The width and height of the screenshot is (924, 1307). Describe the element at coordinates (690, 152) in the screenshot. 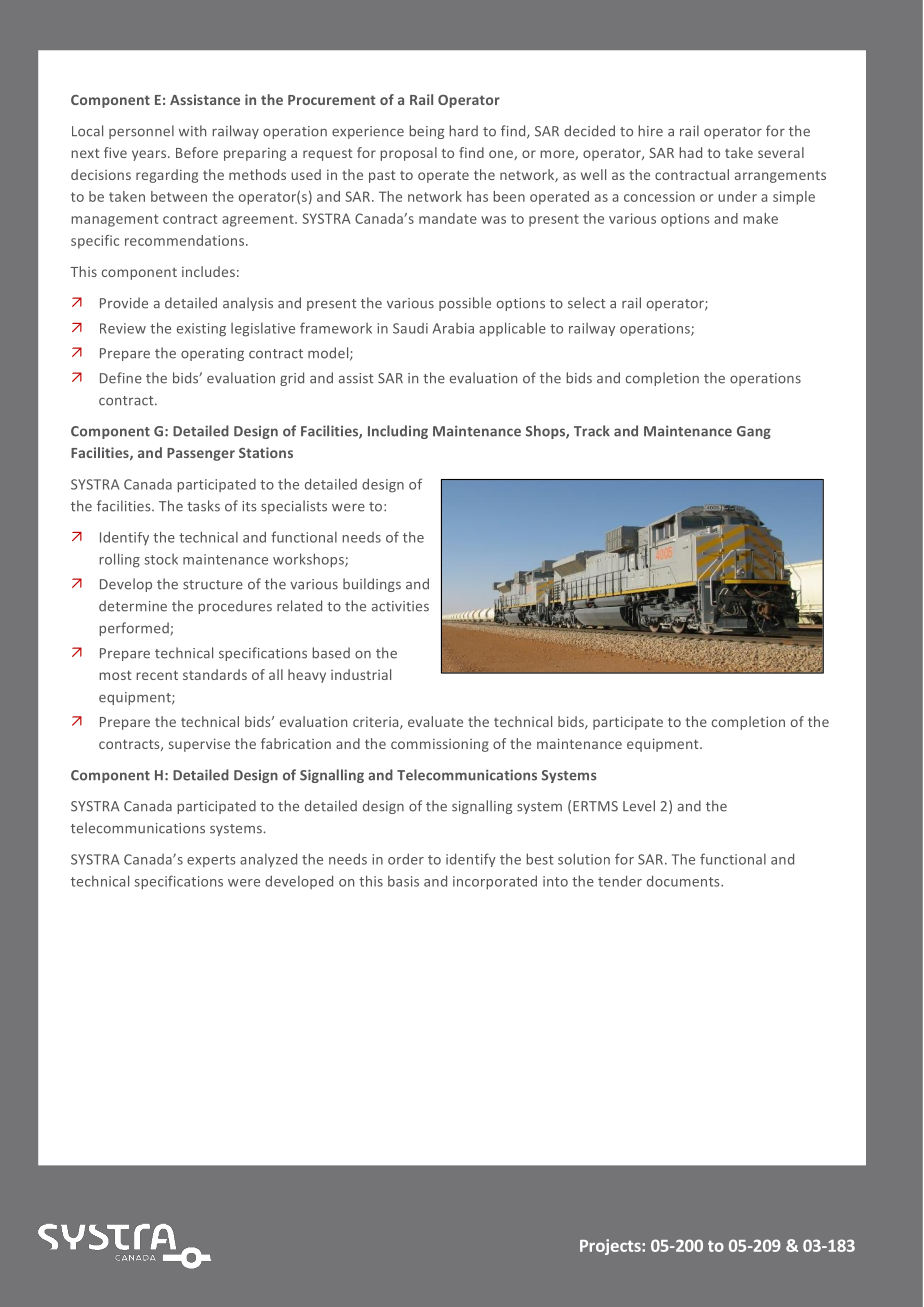

I see `had` at that location.
